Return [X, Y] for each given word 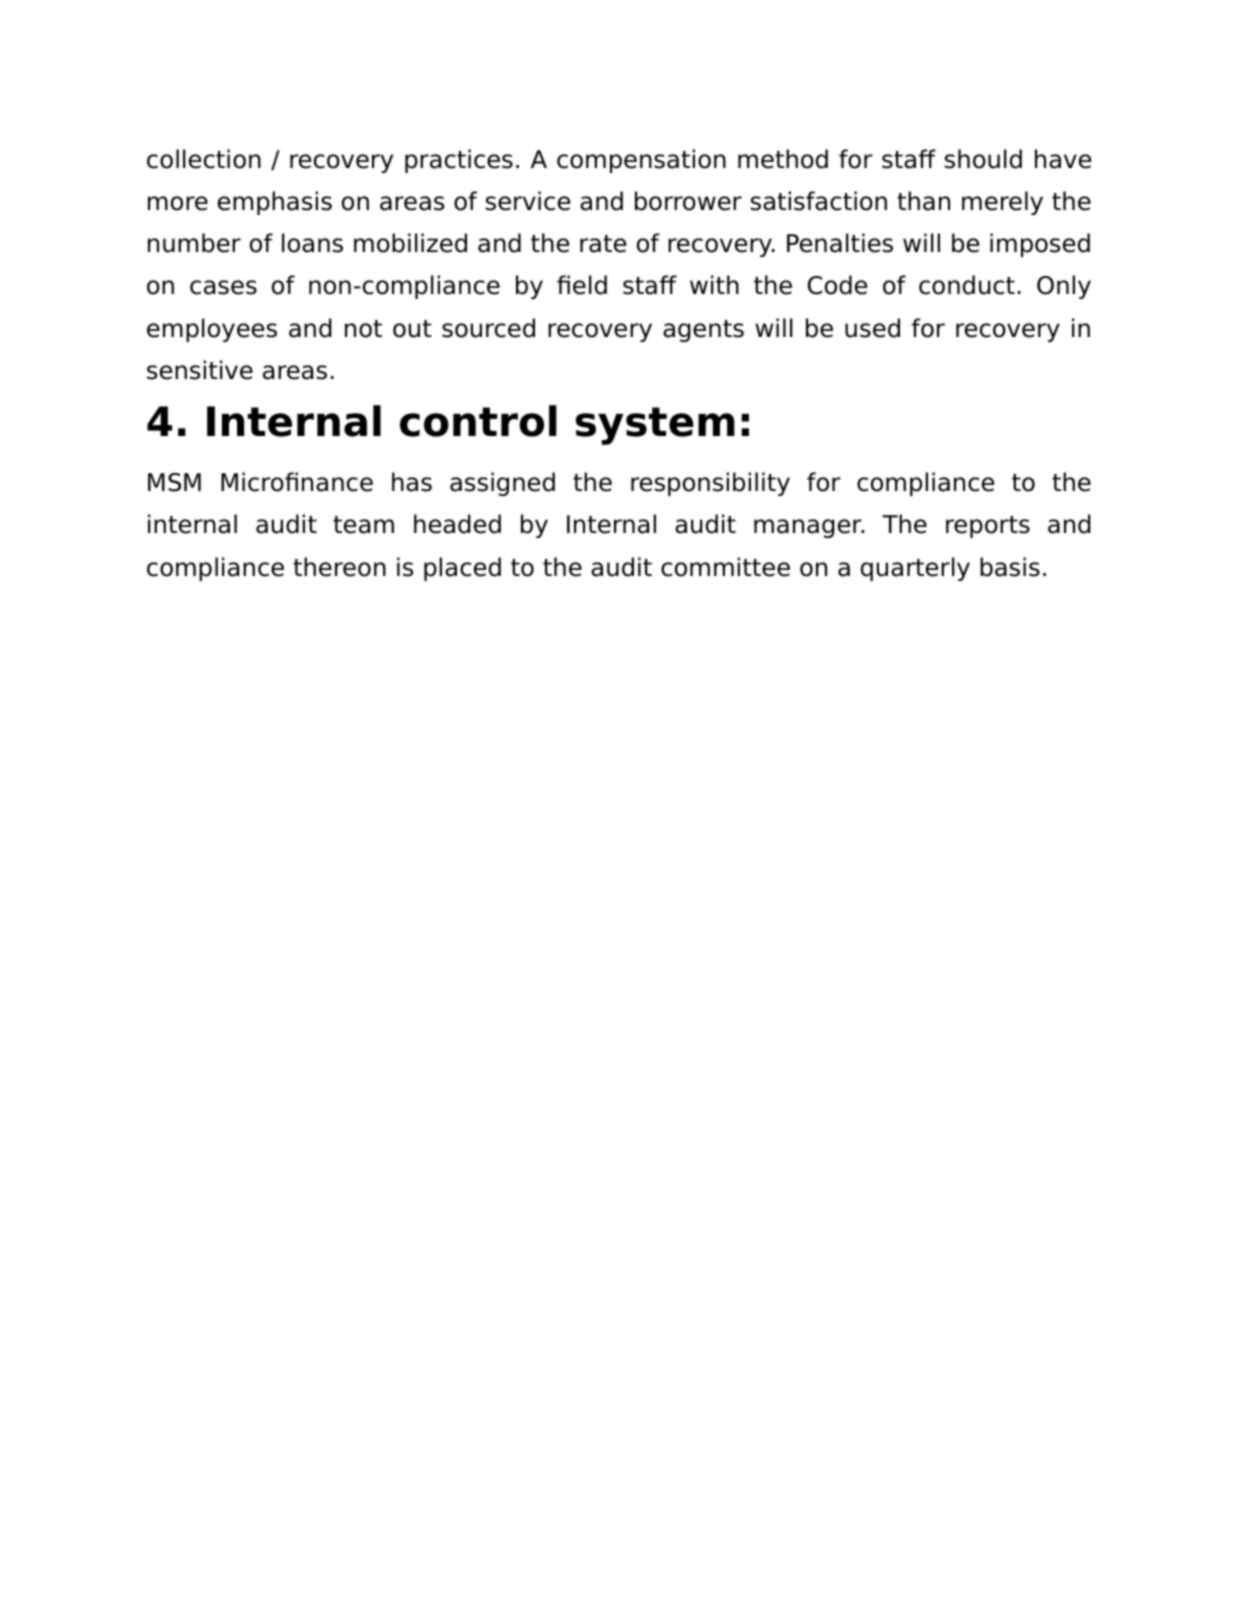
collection [204, 159]
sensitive [200, 370]
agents [703, 331]
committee [725, 567]
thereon [339, 567]
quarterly [915, 569]
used [872, 328]
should [983, 159]
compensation [641, 161]
